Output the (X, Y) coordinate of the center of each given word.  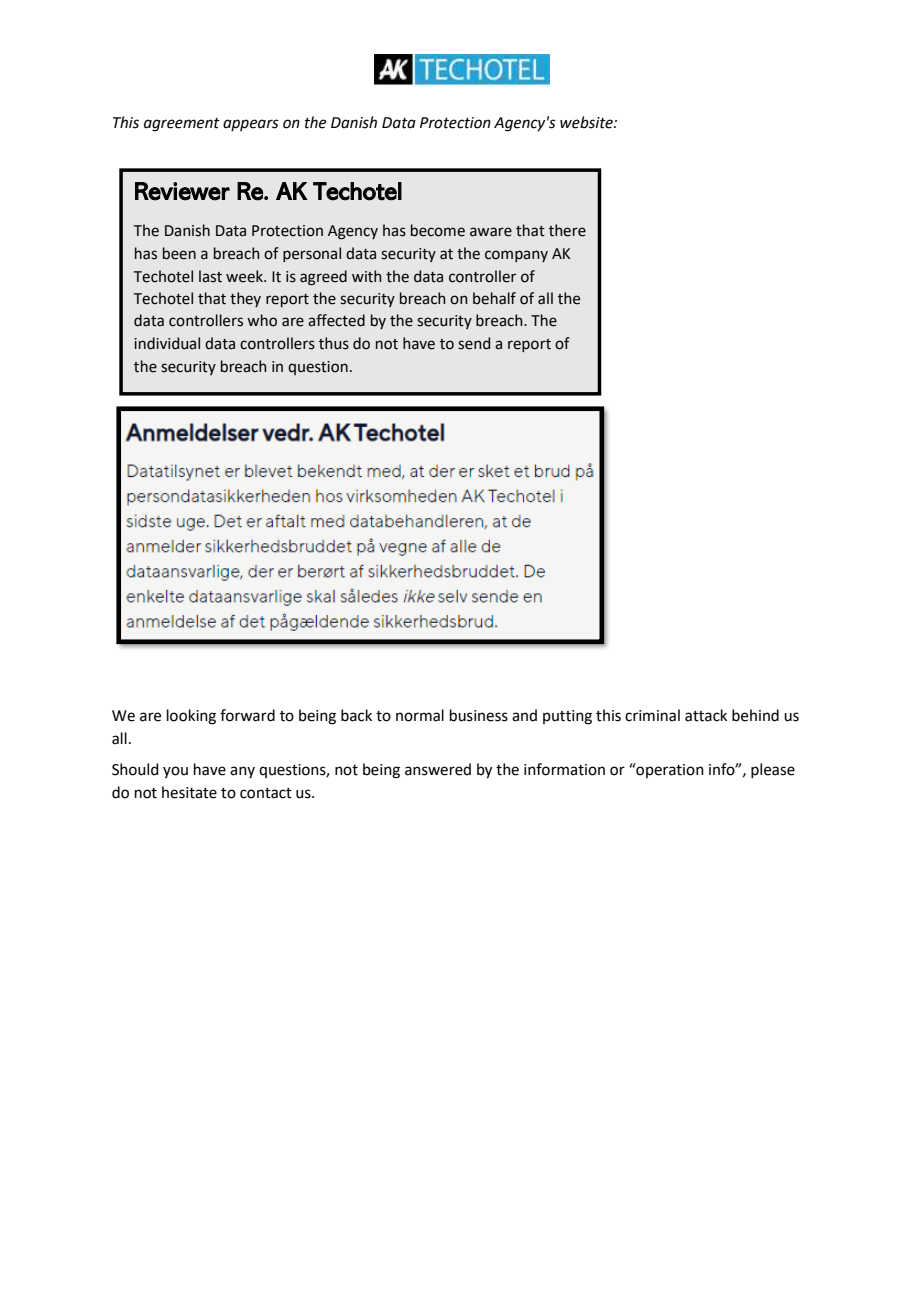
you (175, 772)
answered (438, 769)
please (773, 770)
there (567, 230)
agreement (182, 125)
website (587, 122)
